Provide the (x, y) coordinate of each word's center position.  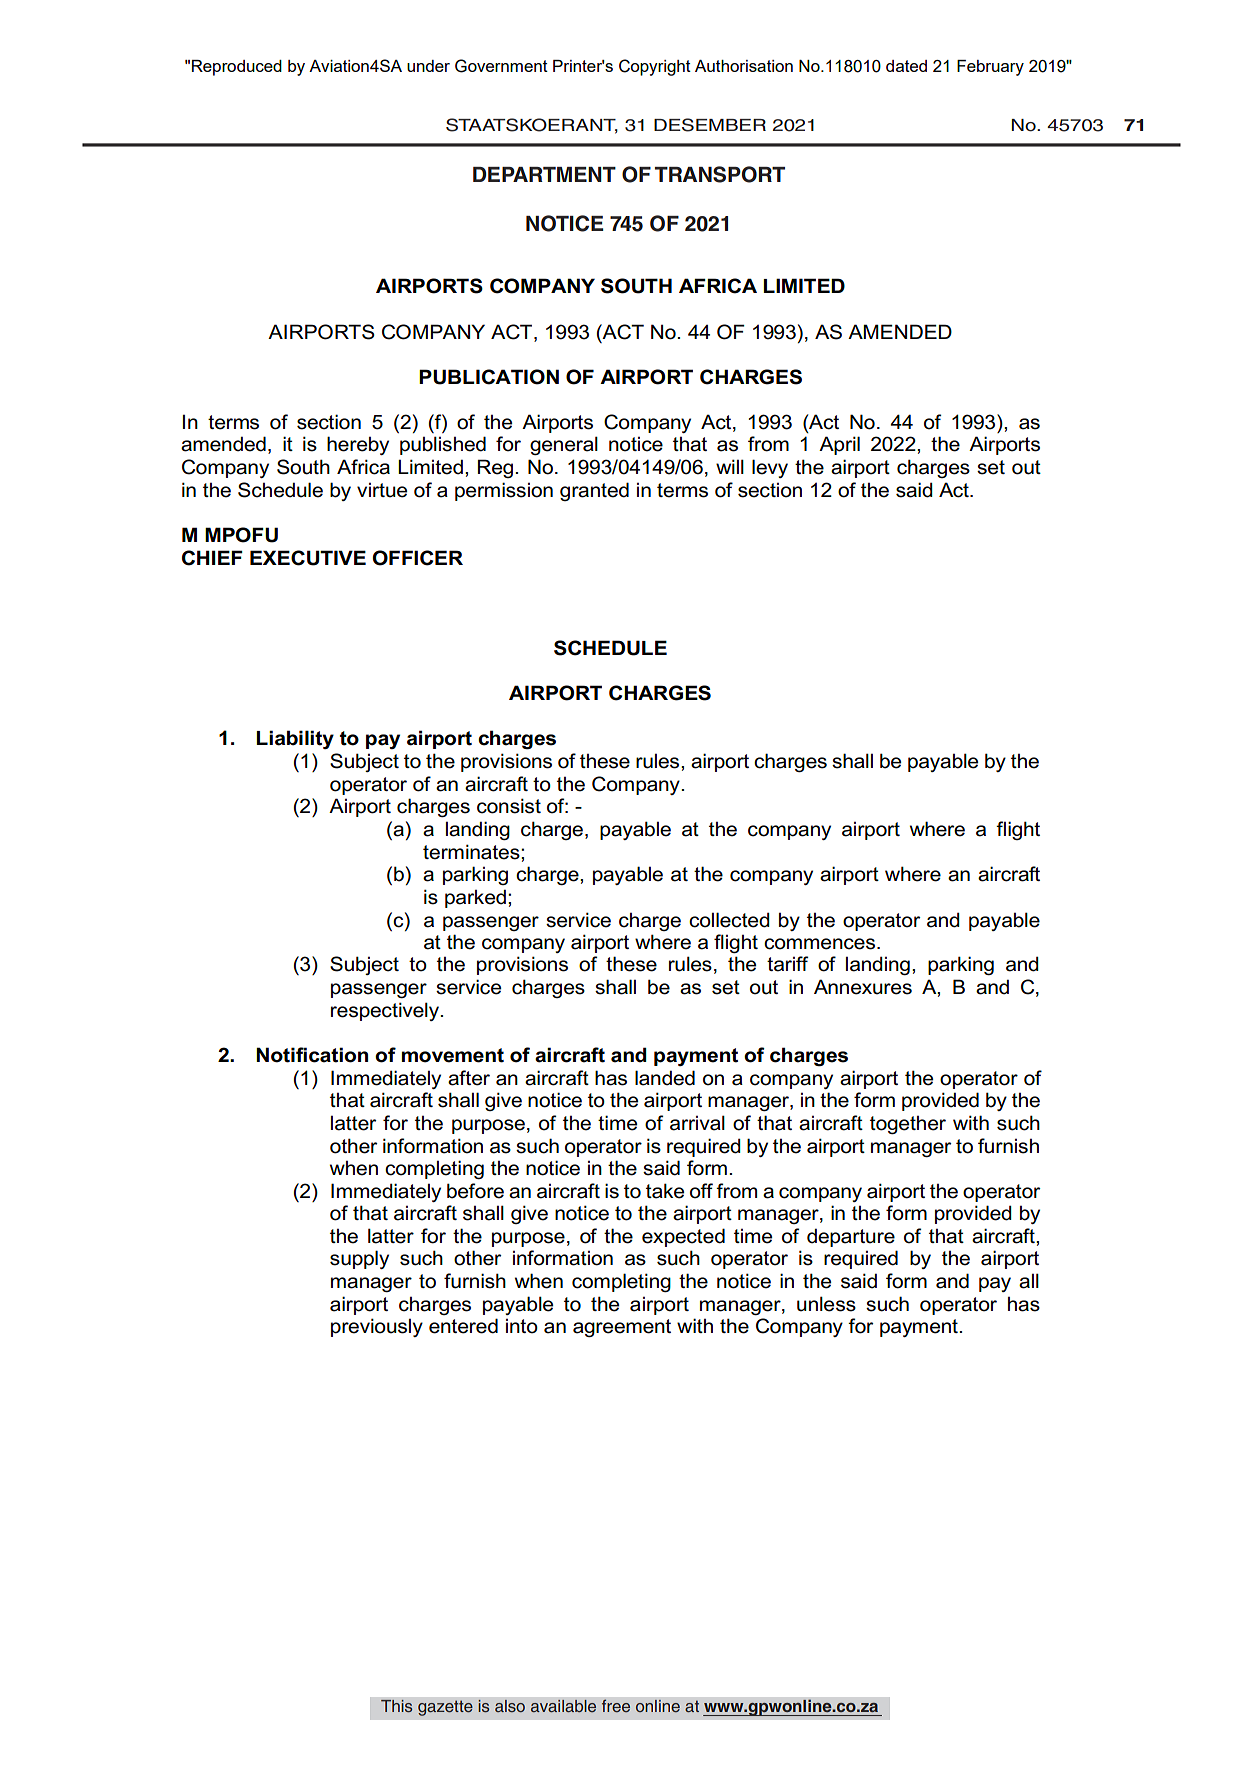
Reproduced (237, 68)
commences (819, 944)
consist (509, 806)
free (616, 1706)
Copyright (655, 67)
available (563, 1706)
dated (906, 66)
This (397, 1706)
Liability (295, 739)
